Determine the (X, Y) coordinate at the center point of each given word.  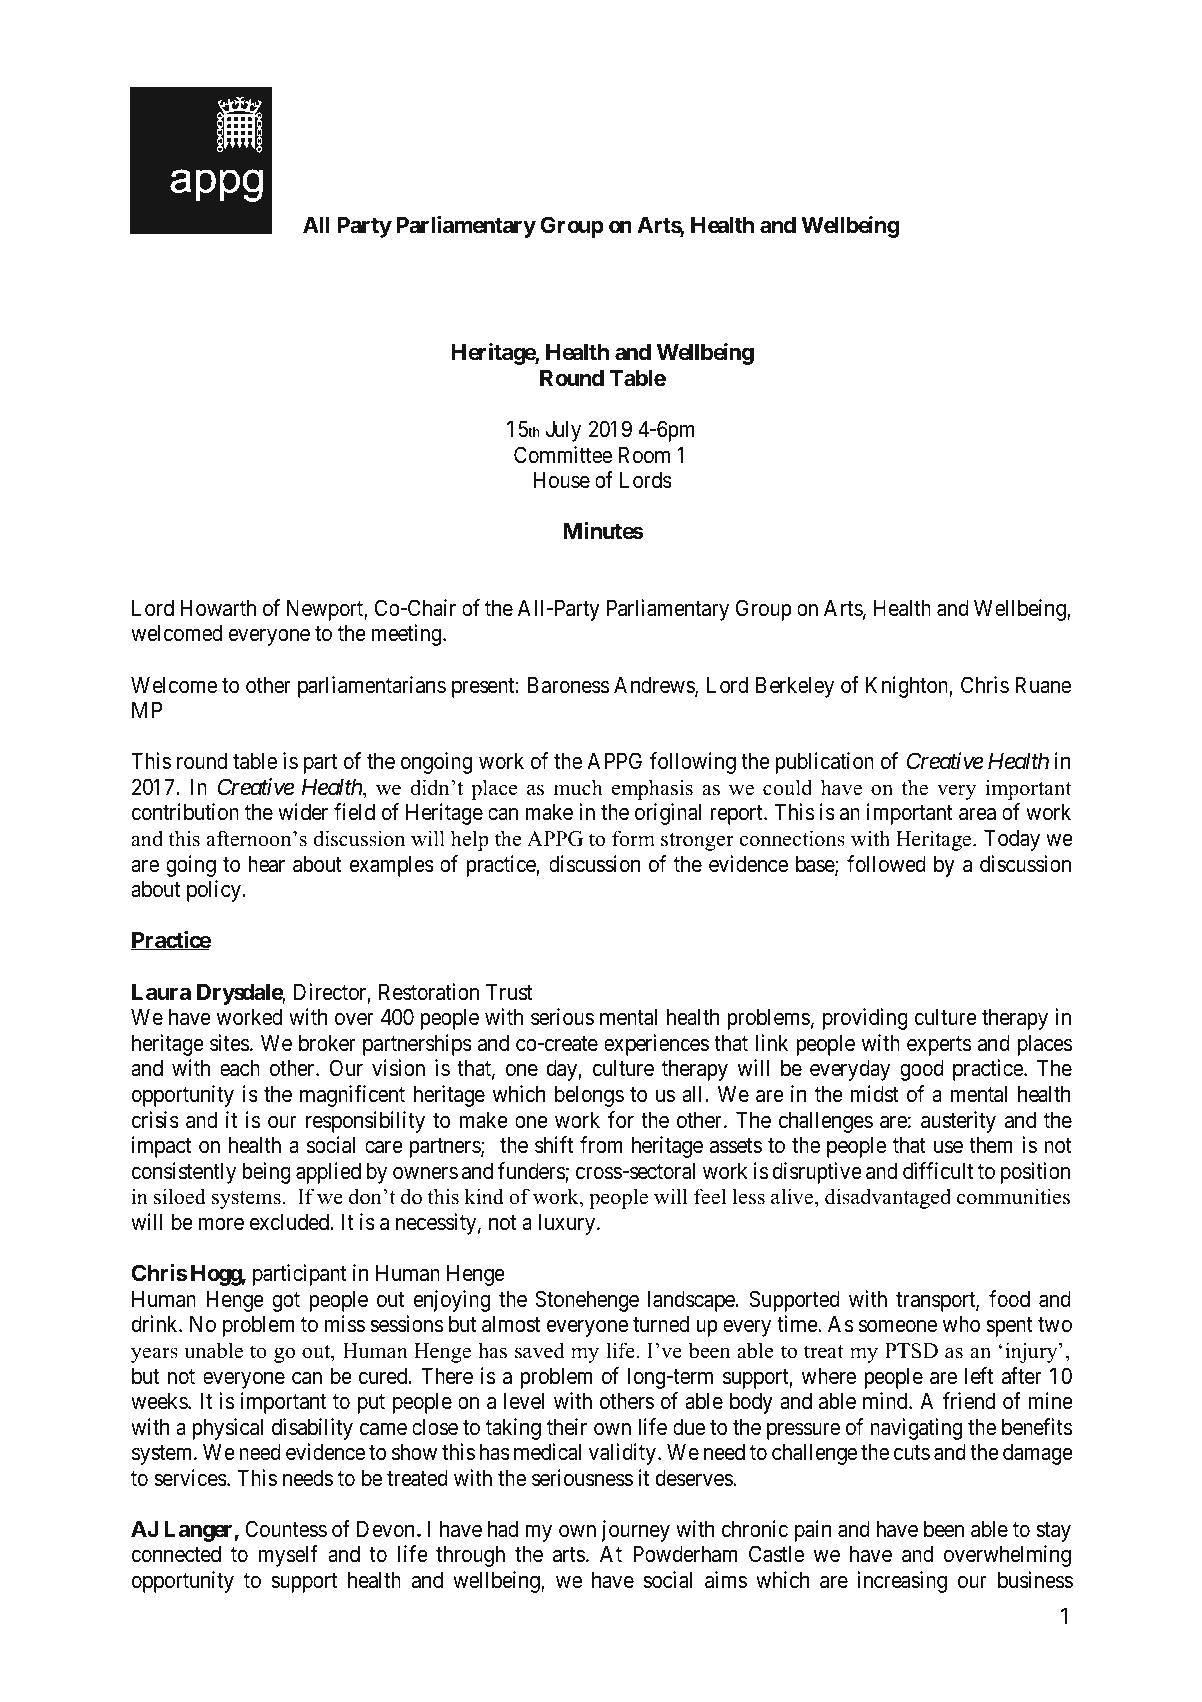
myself (288, 1556)
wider (303, 812)
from (601, 1145)
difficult (938, 1170)
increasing (902, 1582)
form (633, 838)
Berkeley (795, 687)
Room (644, 455)
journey (635, 1531)
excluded (291, 1222)
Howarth (218, 608)
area (977, 814)
